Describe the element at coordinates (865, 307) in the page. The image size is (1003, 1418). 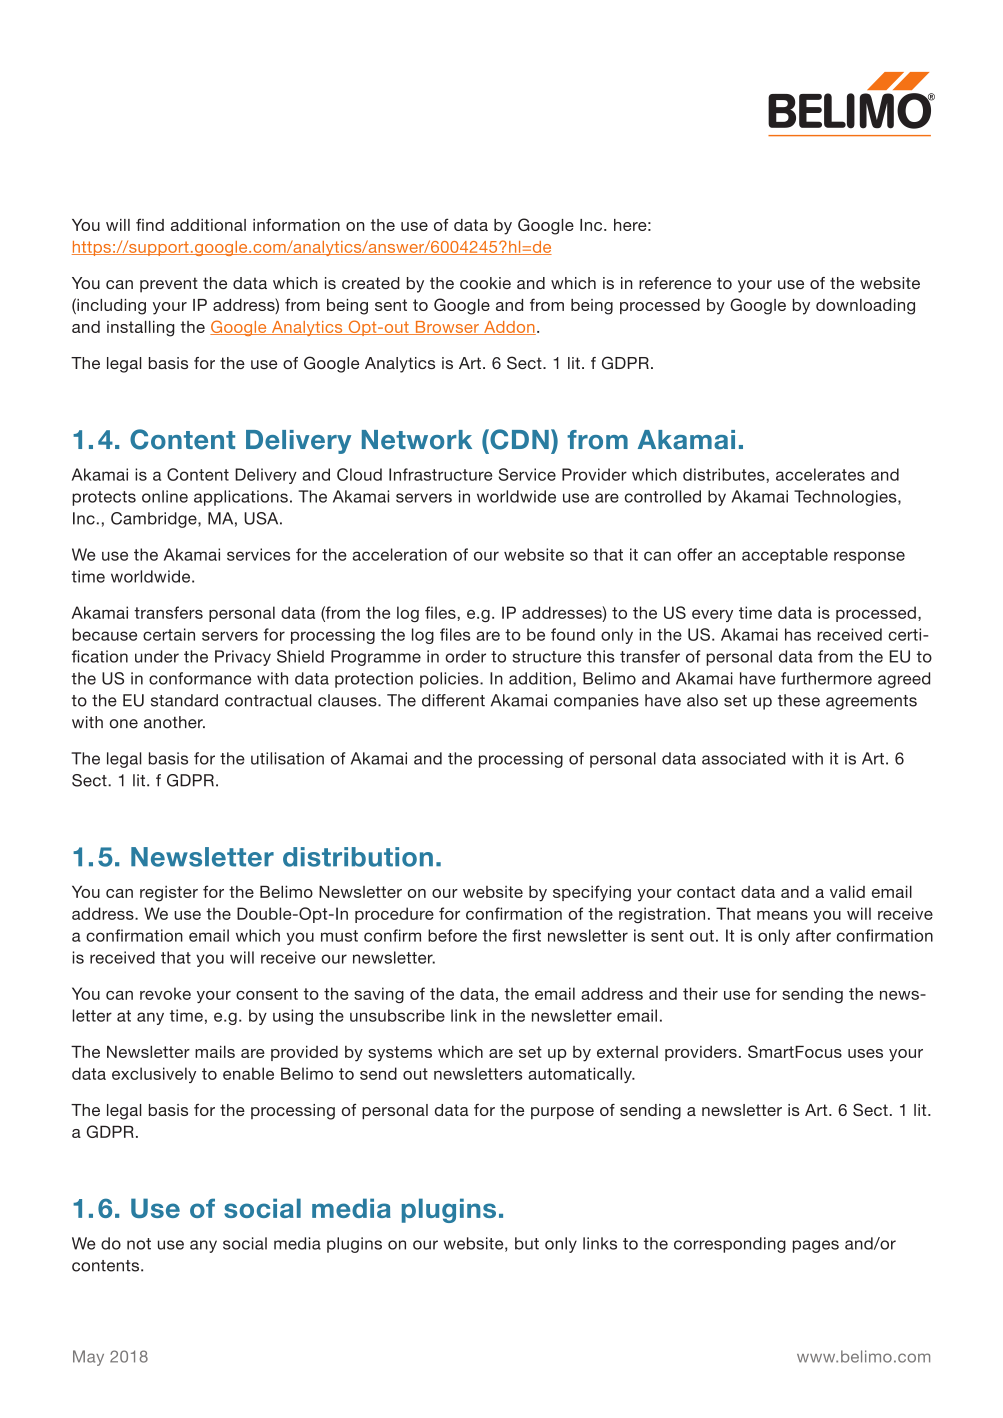
I see `downloading` at that location.
